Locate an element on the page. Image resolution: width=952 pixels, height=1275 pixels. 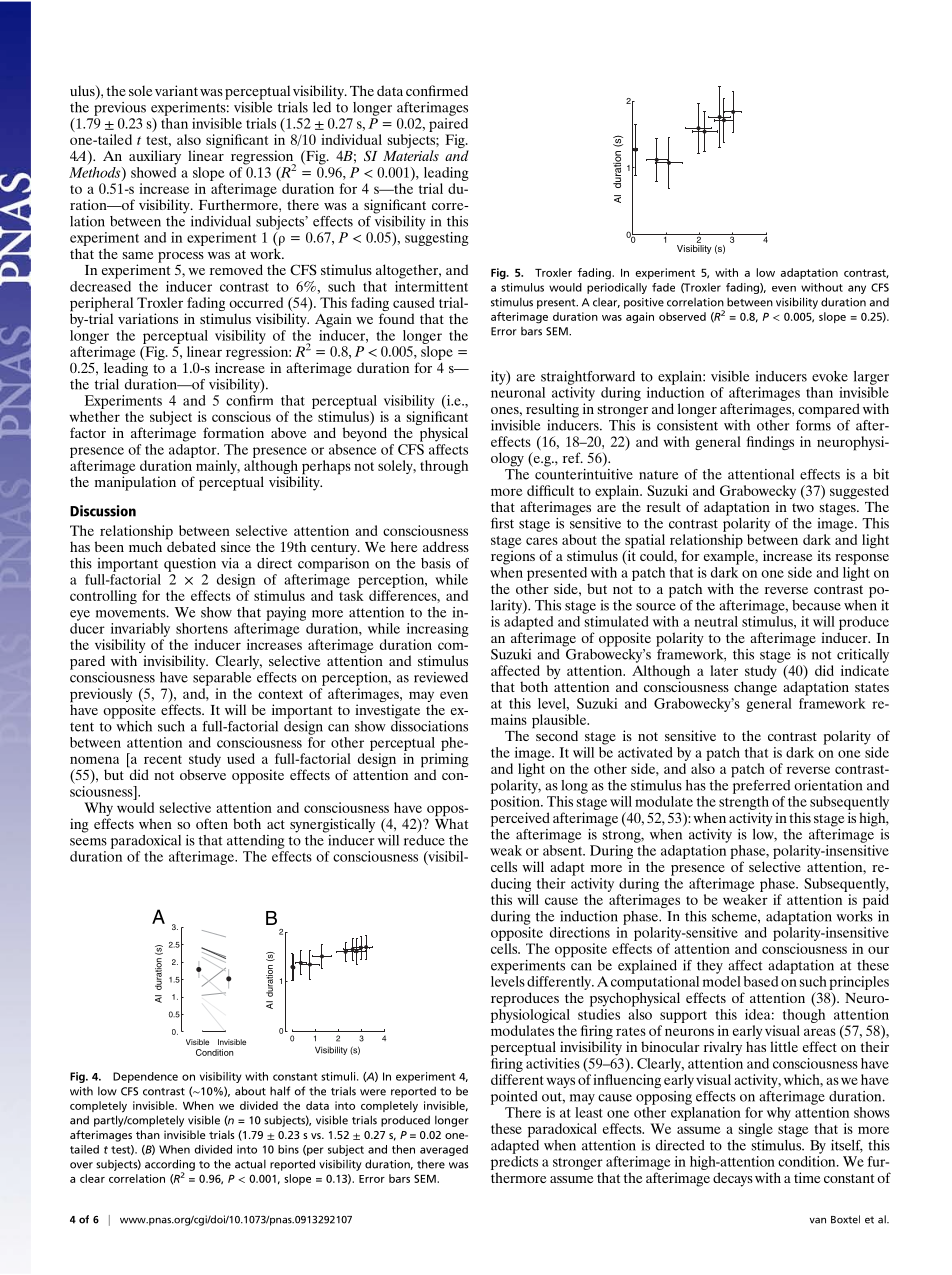
any is located at coordinates (857, 289).
